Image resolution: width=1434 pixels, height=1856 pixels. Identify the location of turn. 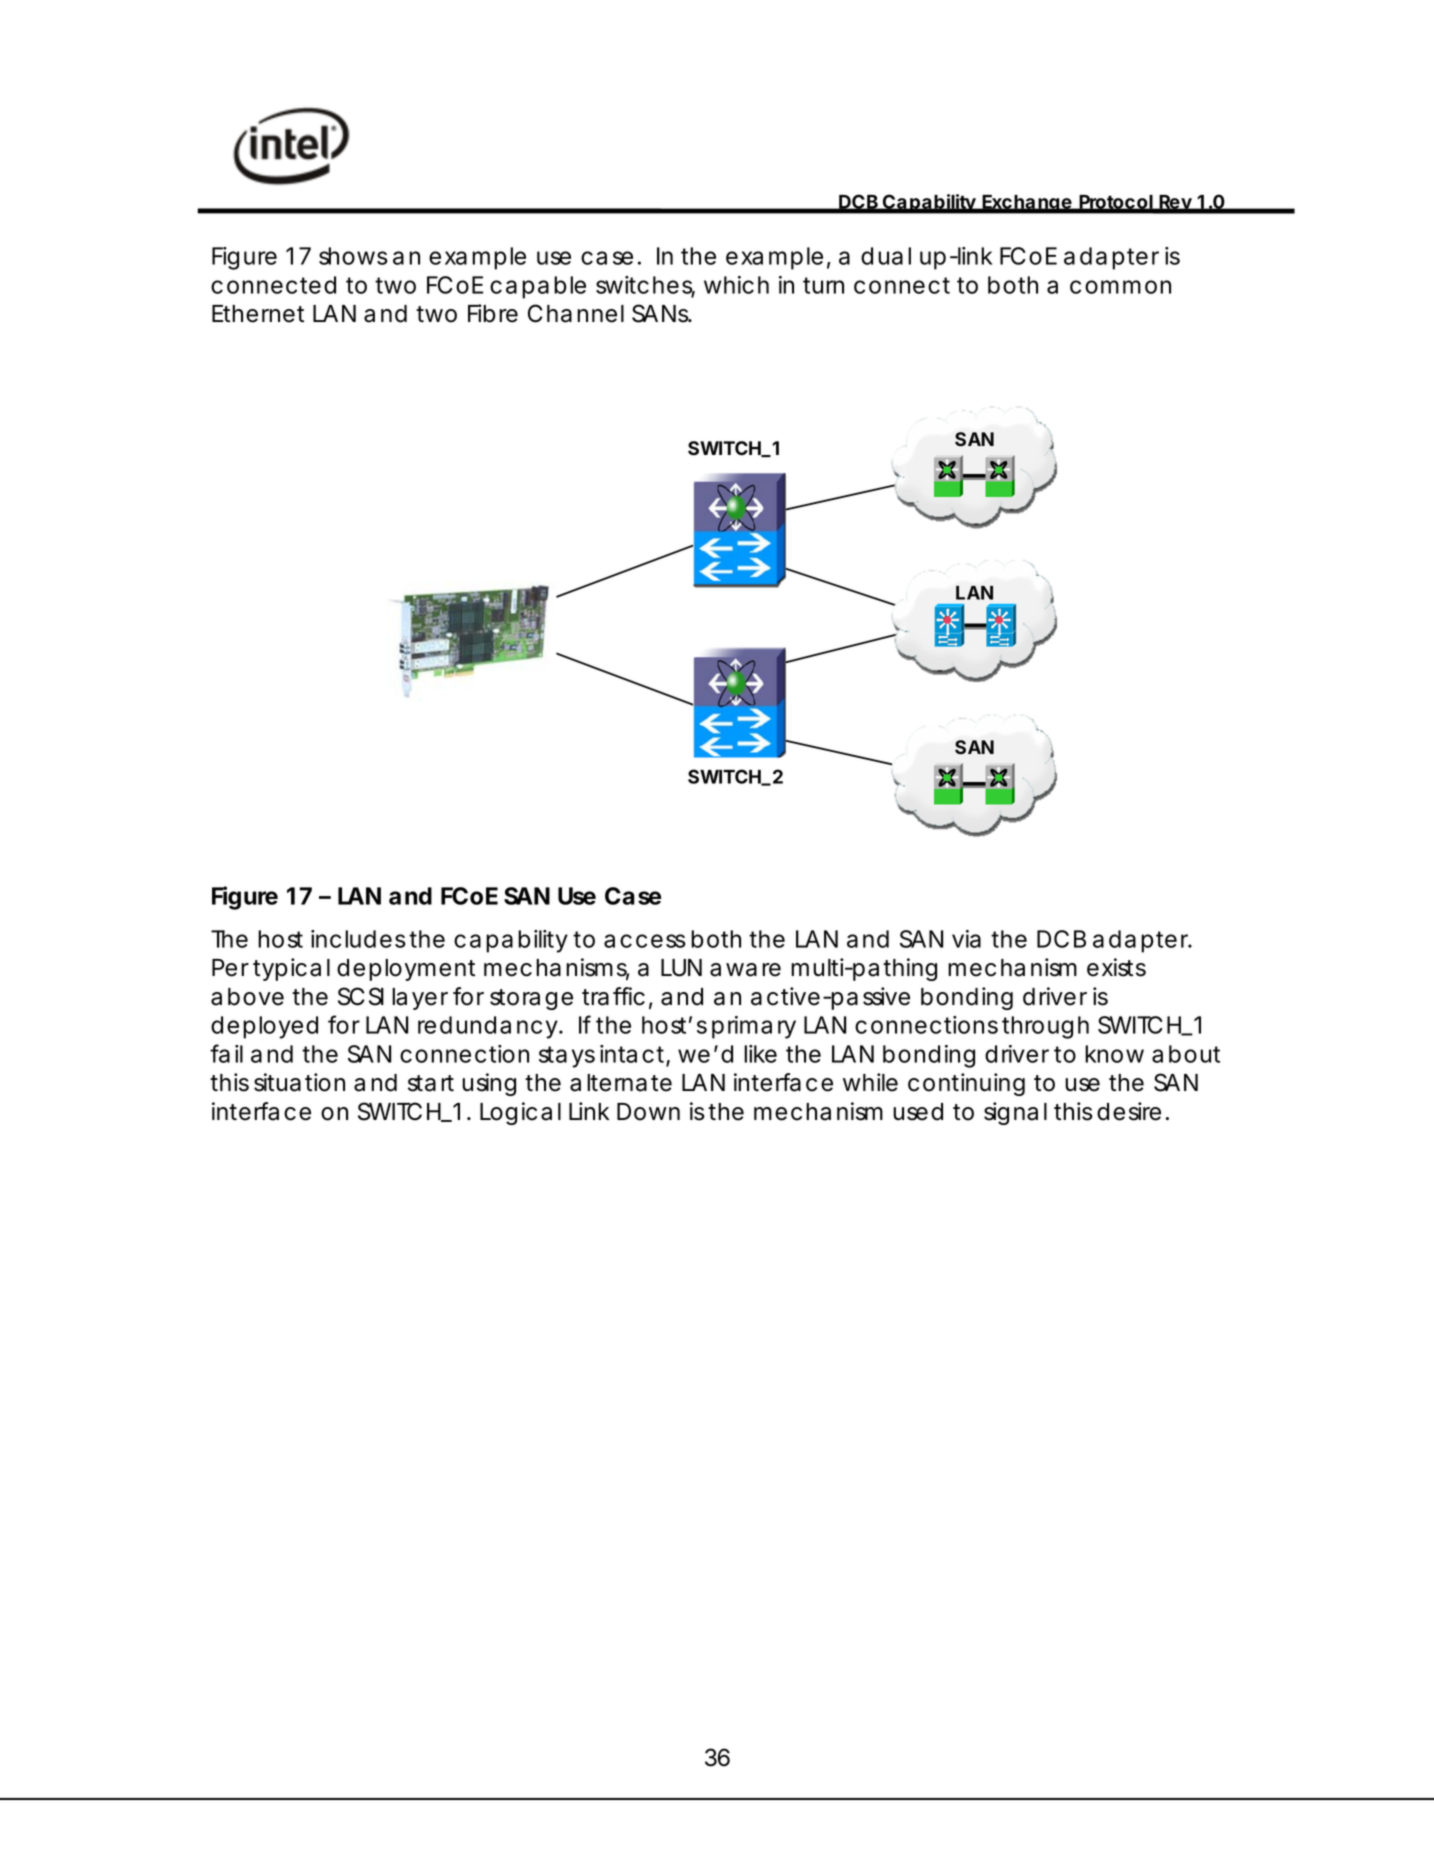
(823, 285).
